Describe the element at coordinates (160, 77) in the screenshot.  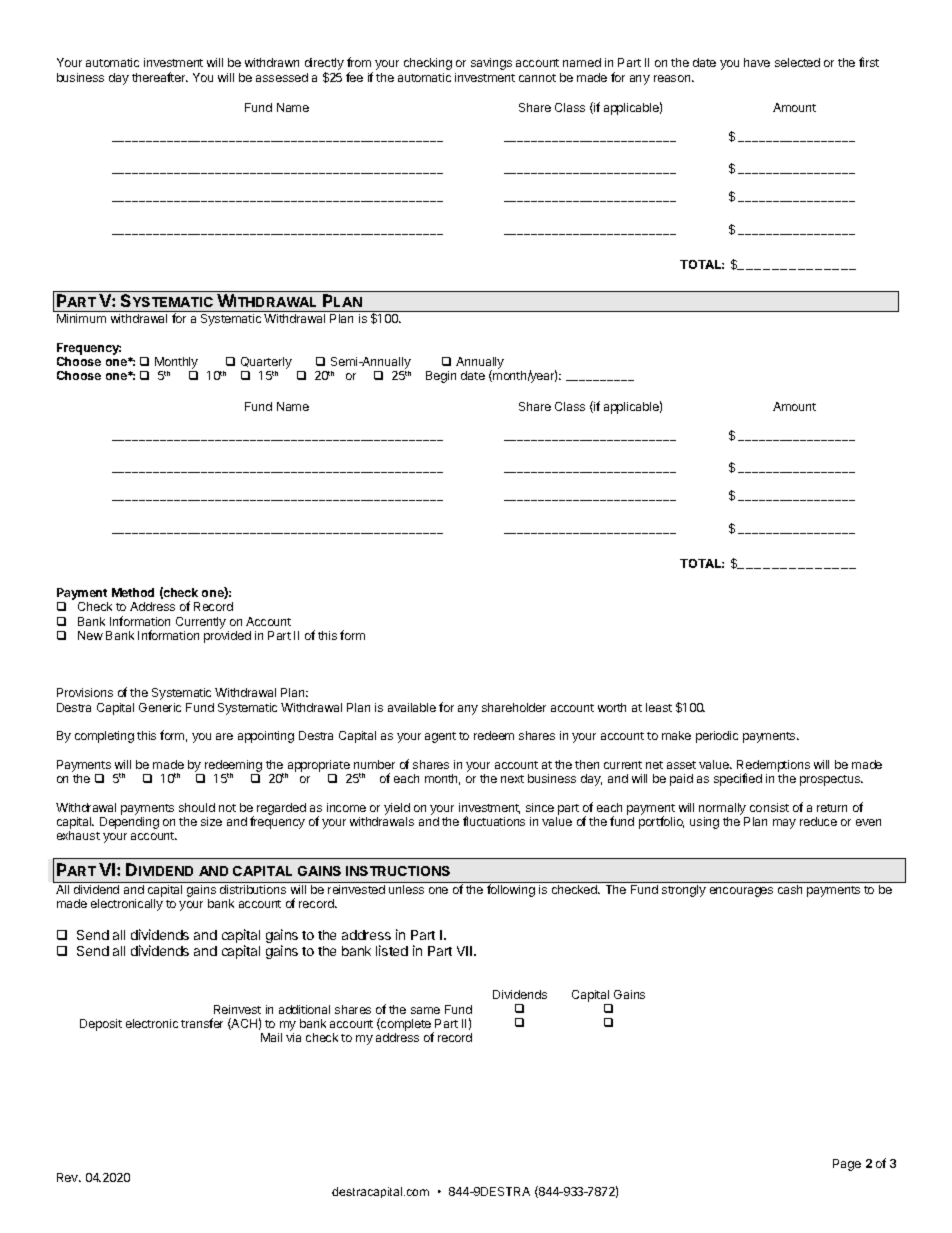
I see `thereafter` at that location.
